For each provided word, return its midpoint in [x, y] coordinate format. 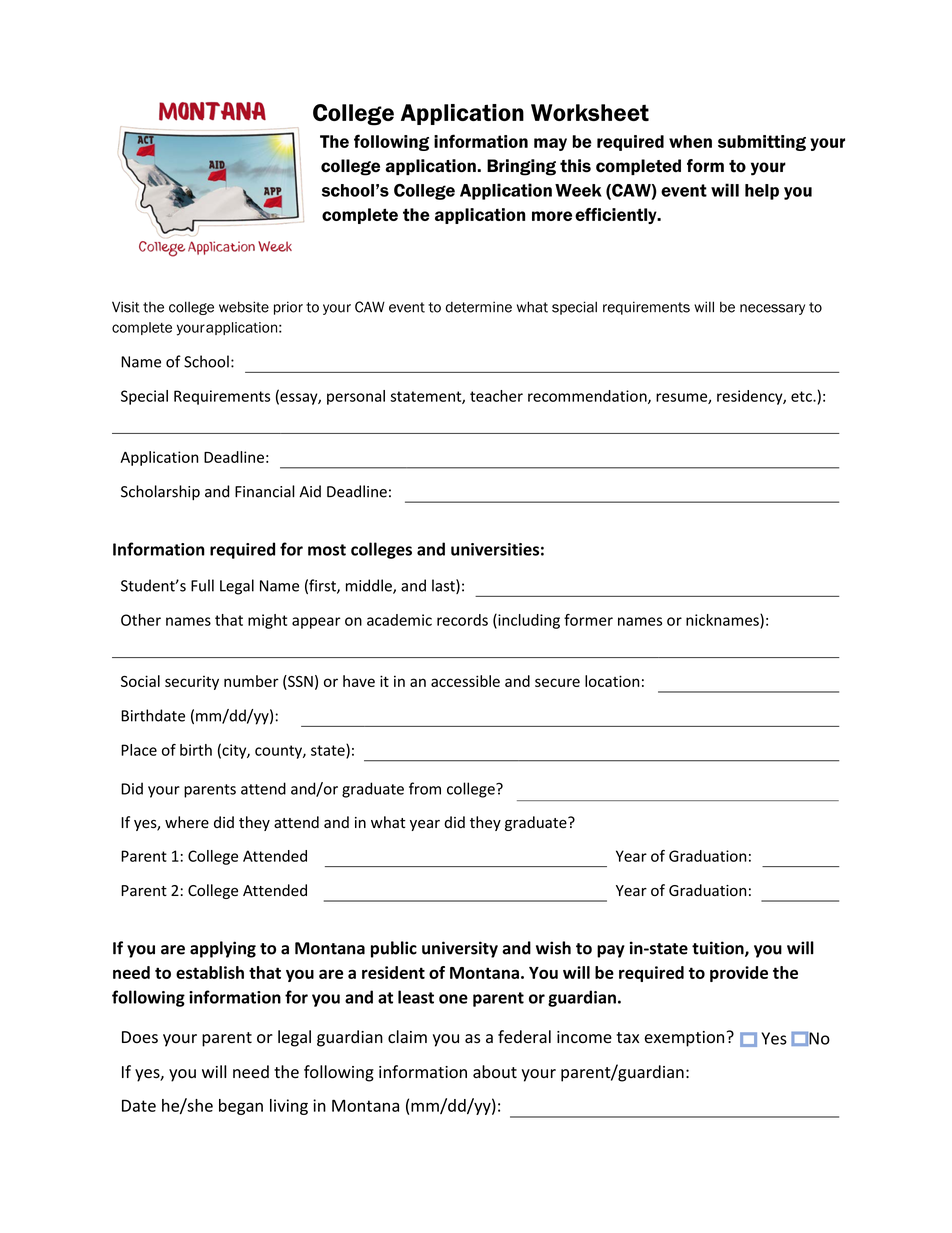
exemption [684, 1039]
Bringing [521, 167]
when [690, 141]
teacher [496, 396]
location [612, 681]
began [241, 1107]
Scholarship [160, 492]
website [244, 307]
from [425, 788]
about [495, 1072]
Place [139, 750]
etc [802, 396]
